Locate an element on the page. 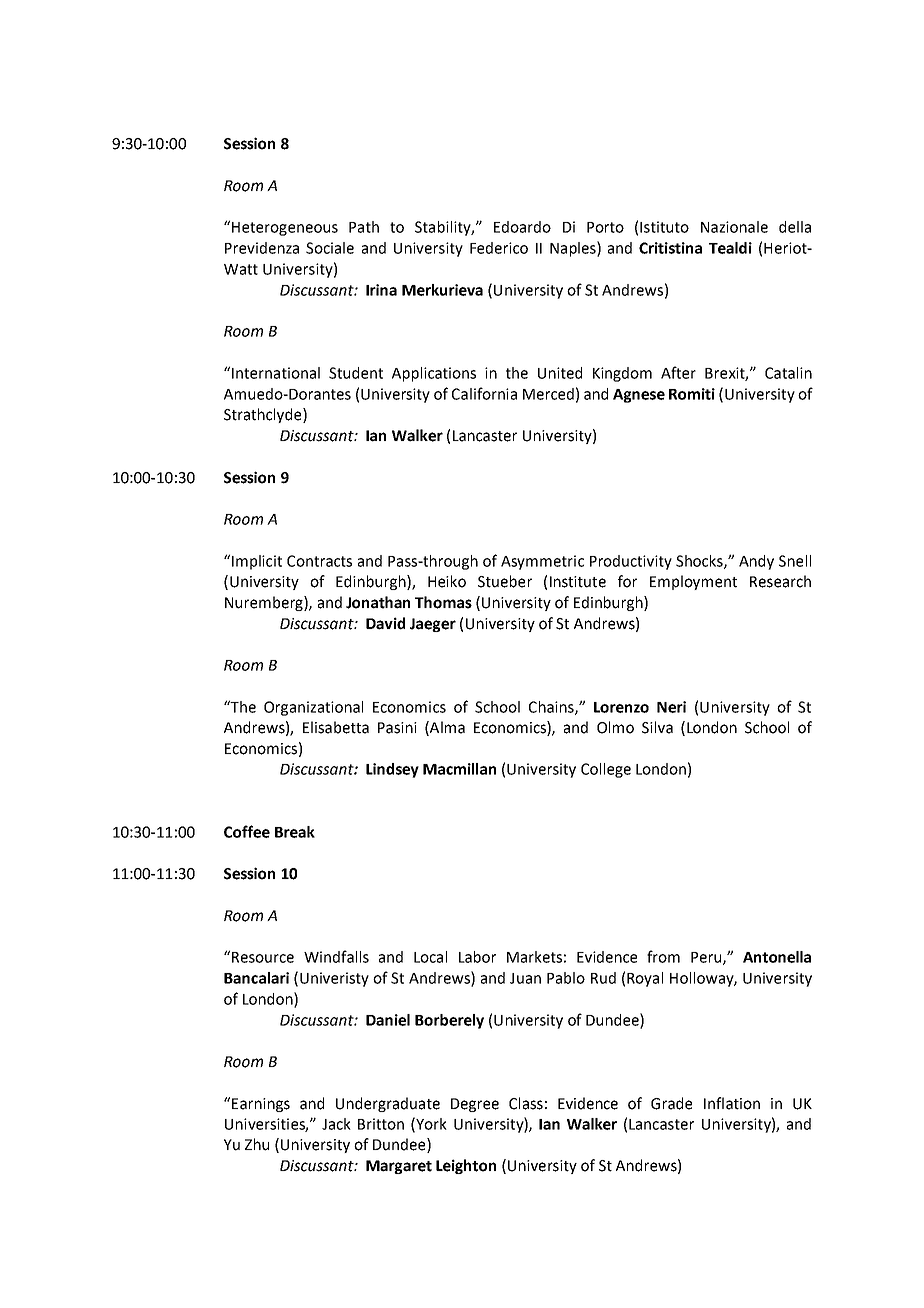  Nazionale is located at coordinates (734, 227).
